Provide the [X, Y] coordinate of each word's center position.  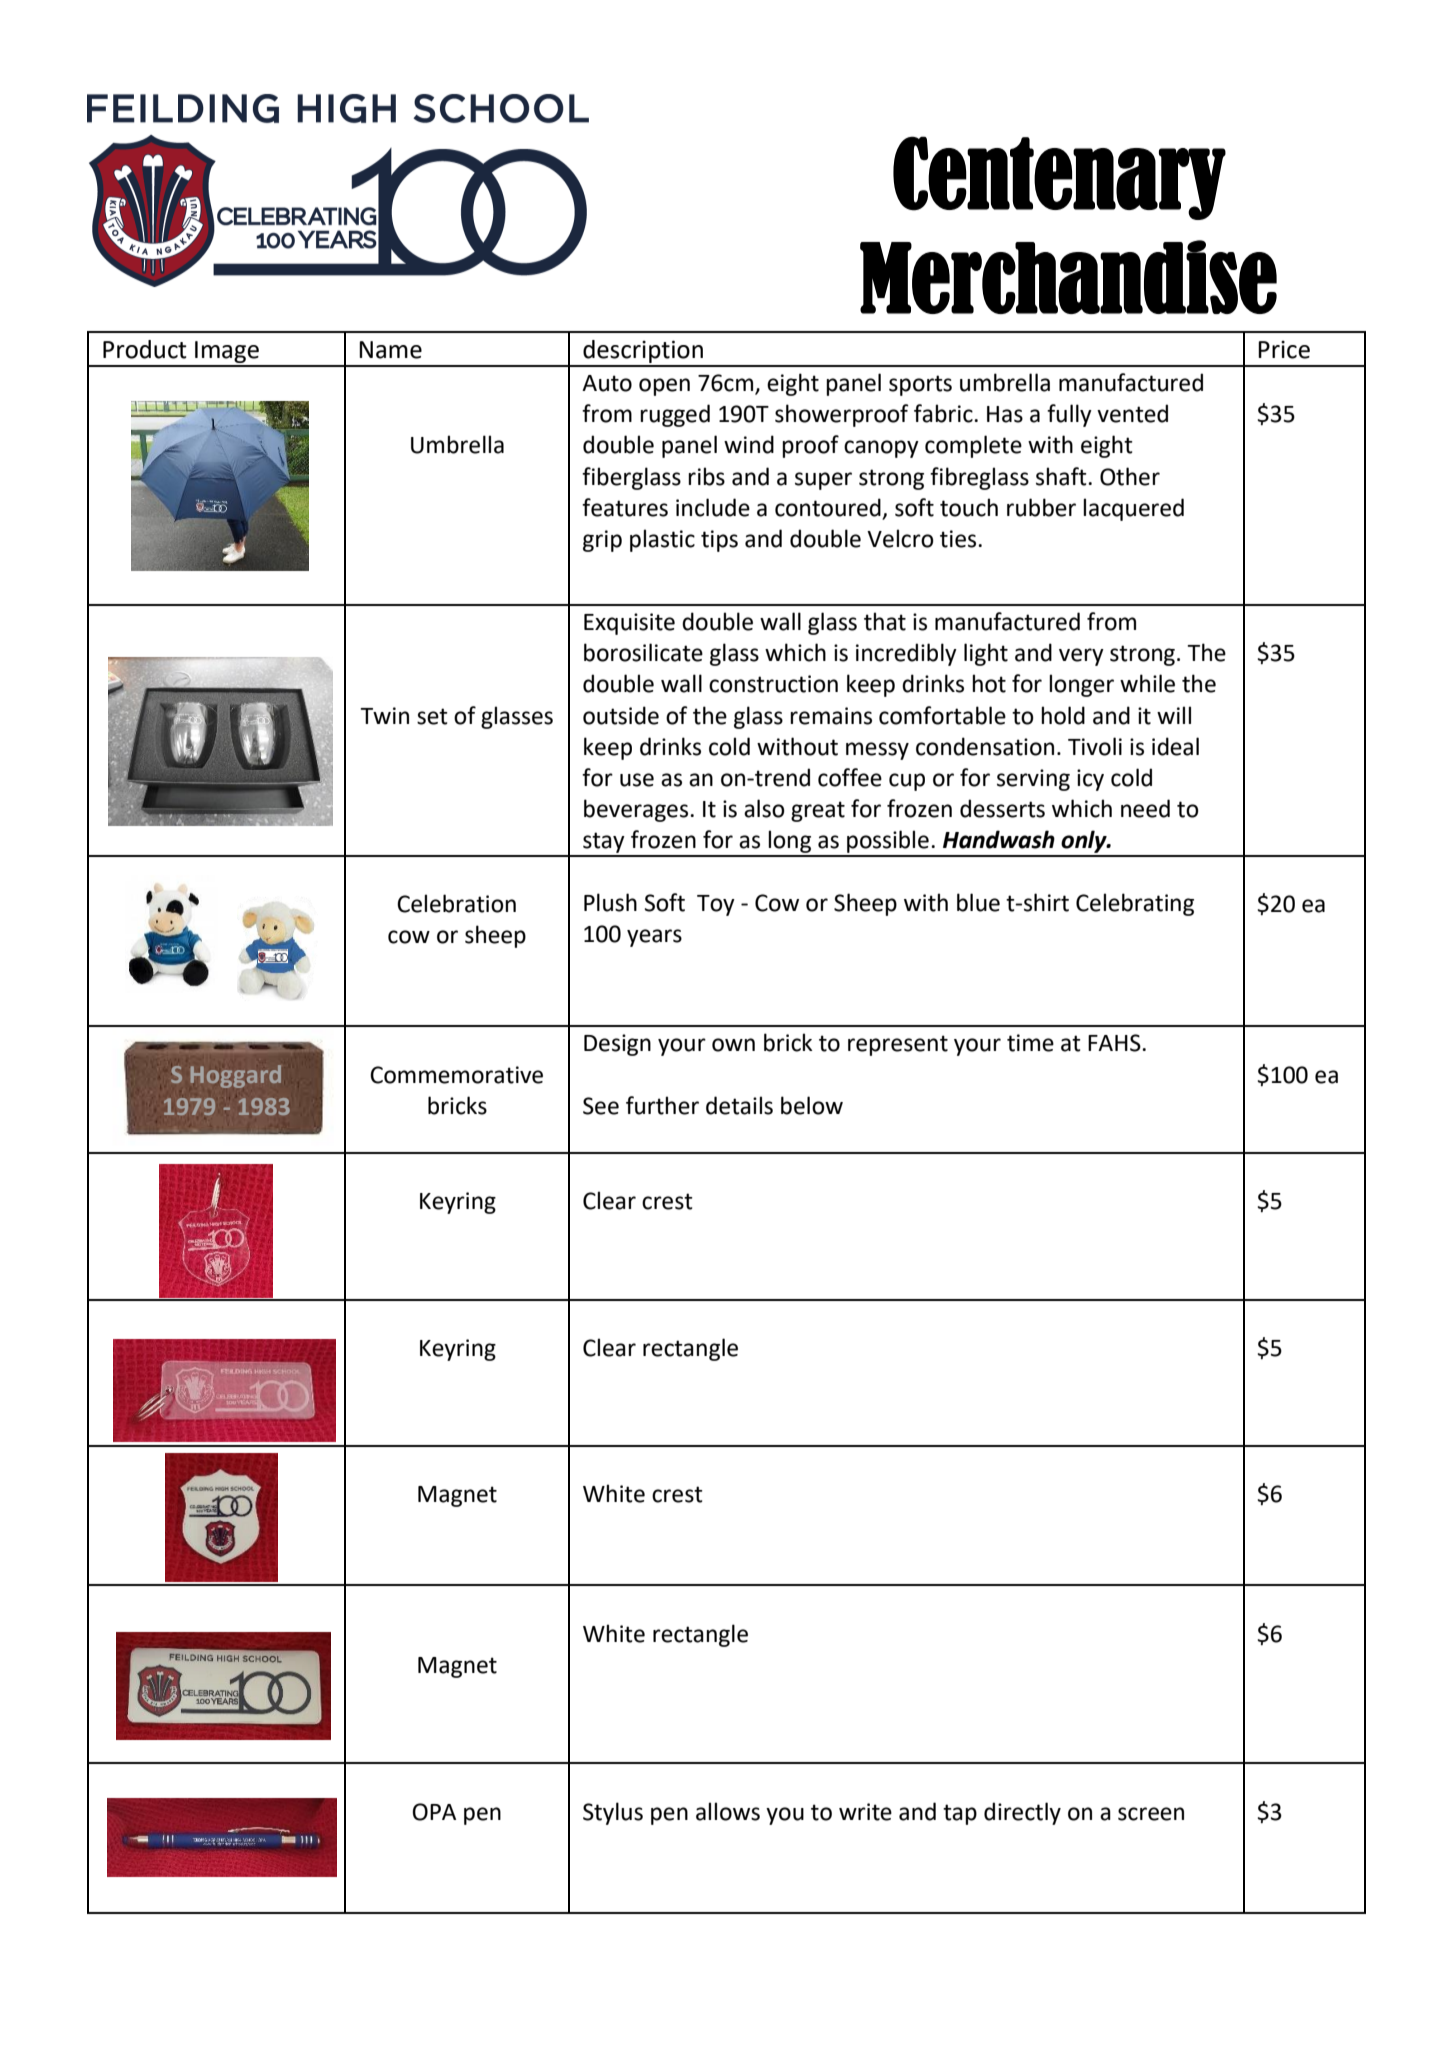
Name [390, 350]
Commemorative [456, 1075]
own [733, 1045]
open [664, 387]
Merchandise [1068, 277]
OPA [434, 1812]
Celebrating [1135, 904]
